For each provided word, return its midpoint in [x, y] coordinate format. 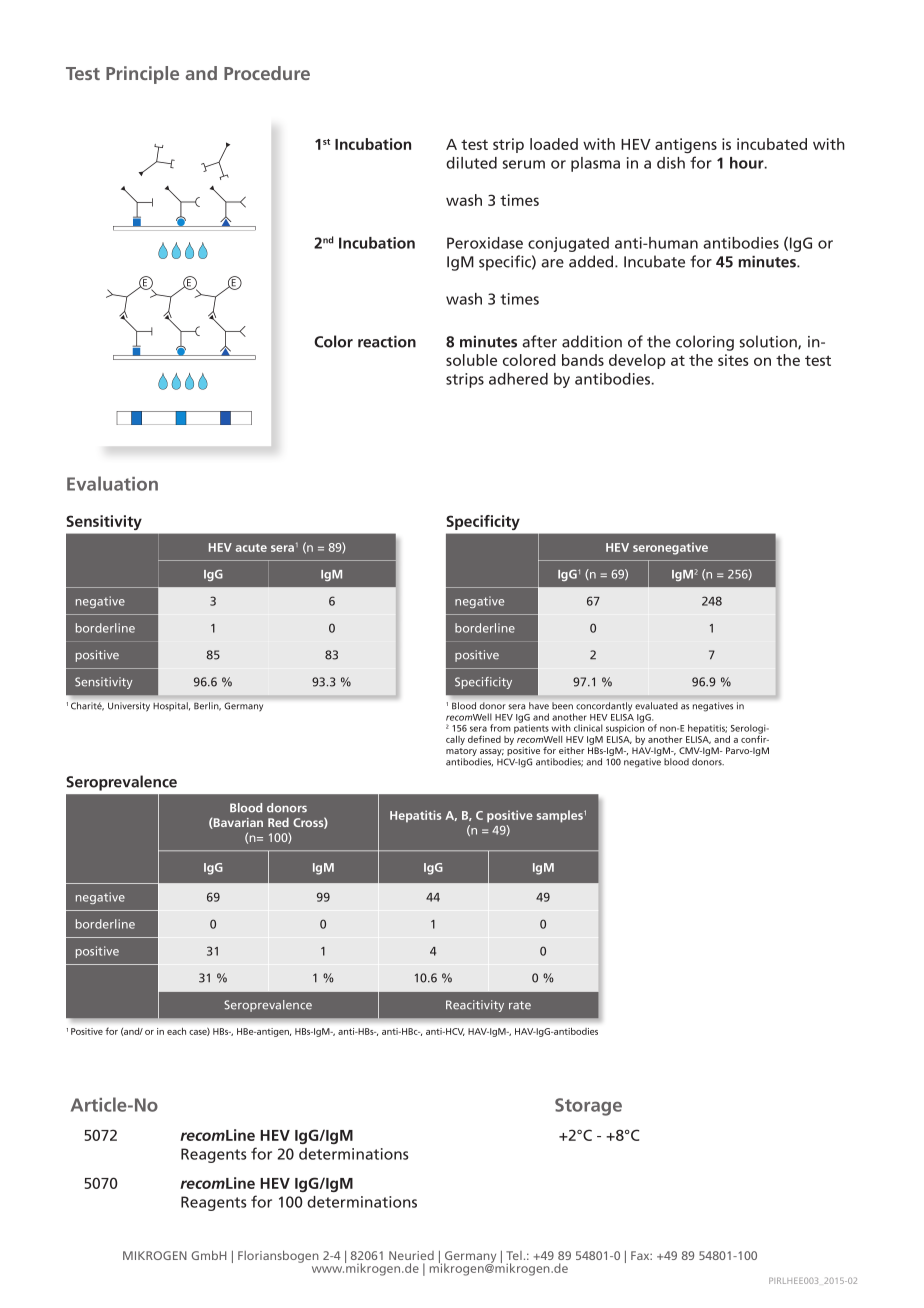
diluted [471, 163]
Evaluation [112, 483]
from [500, 728]
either [572, 750]
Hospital [171, 706]
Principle [142, 75]
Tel [514, 1255]
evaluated [656, 705]
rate [520, 1005]
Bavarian [237, 823]
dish [671, 163]
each [176, 1031]
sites [733, 360]
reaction [387, 342]
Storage [588, 1107]
